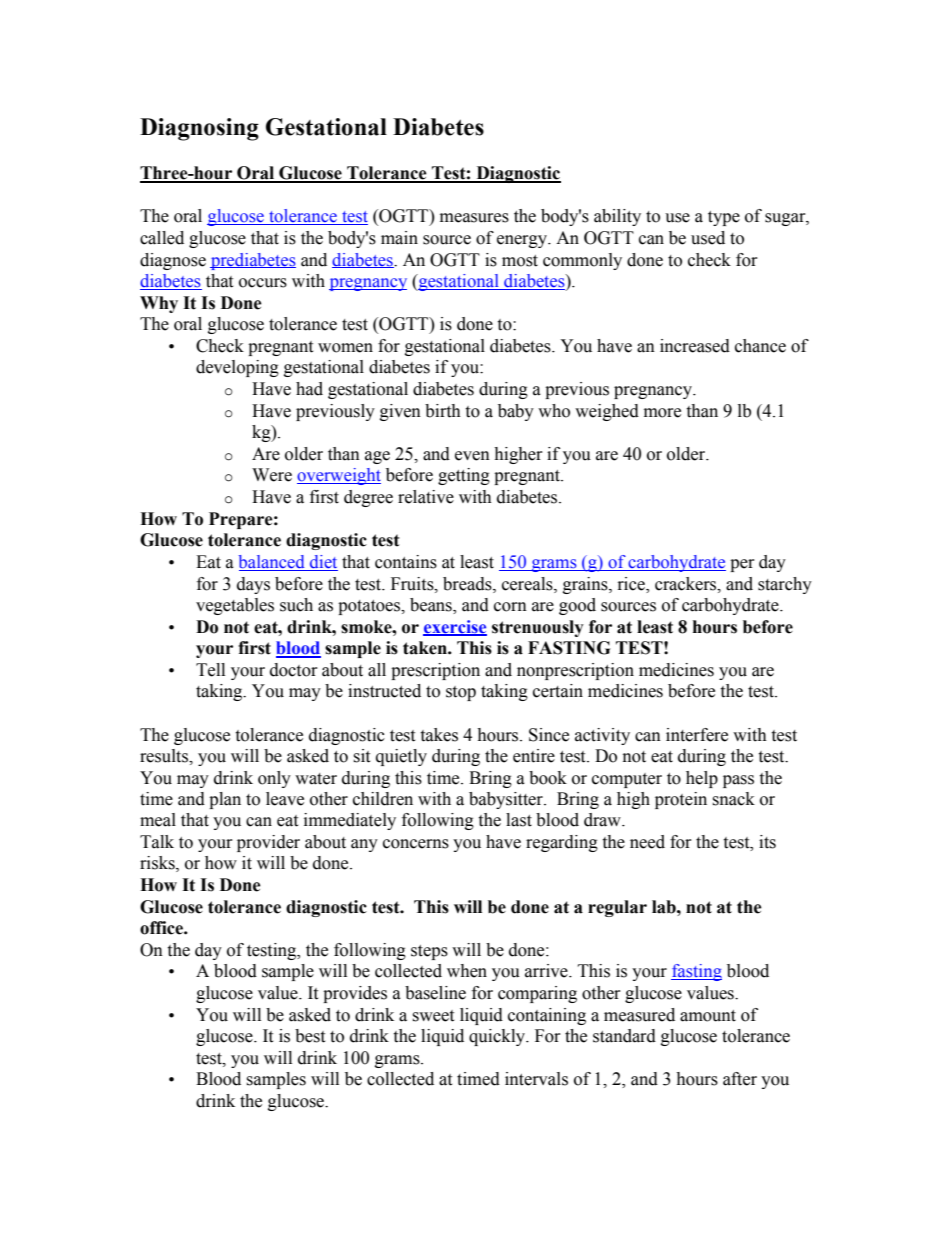 The height and width of the screenshot is (1233, 952). I want to click on vegetables, so click(235, 606).
